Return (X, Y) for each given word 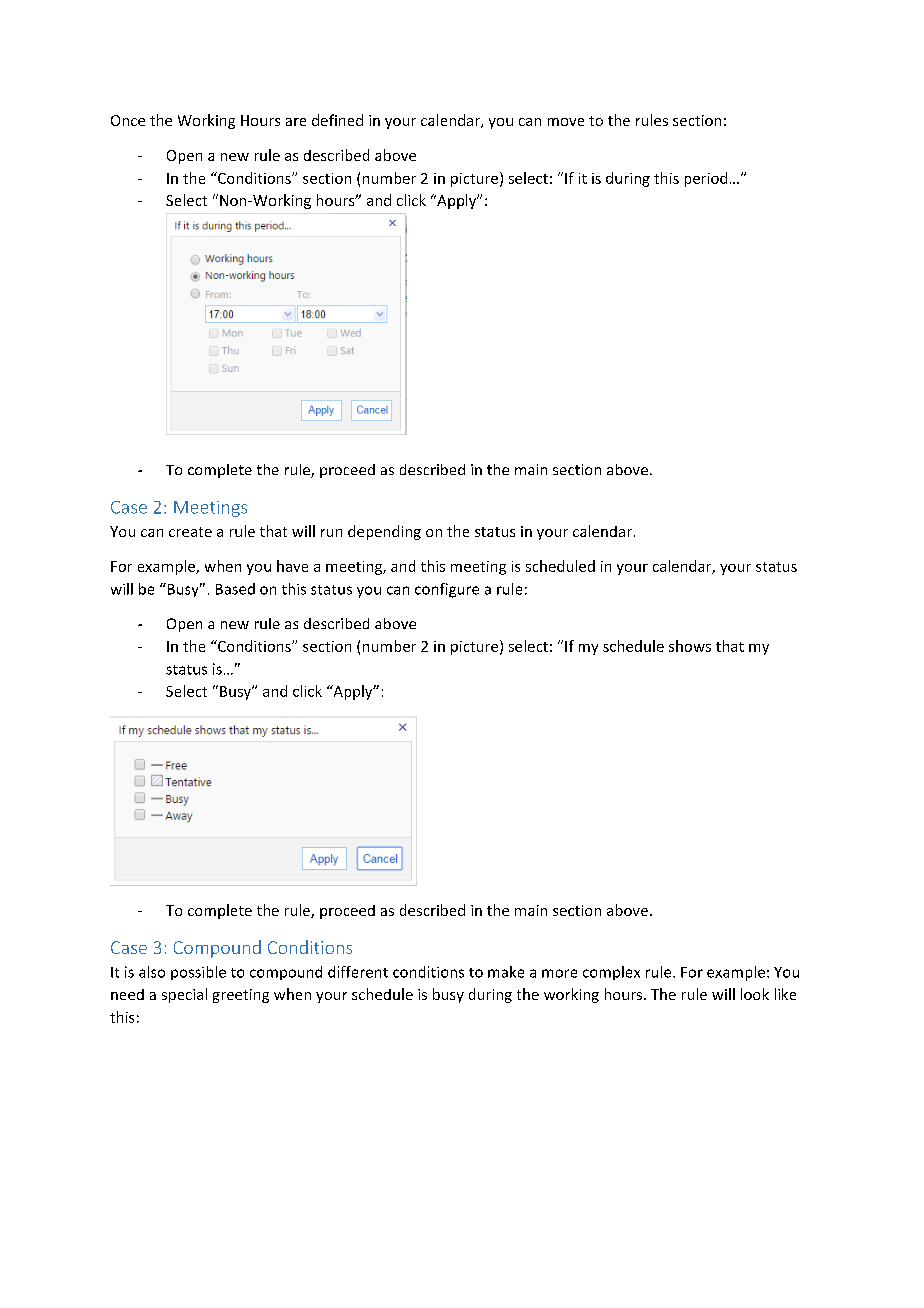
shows (690, 646)
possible (198, 973)
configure (447, 590)
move (566, 122)
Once (128, 120)
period (706, 179)
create (190, 532)
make (506, 972)
